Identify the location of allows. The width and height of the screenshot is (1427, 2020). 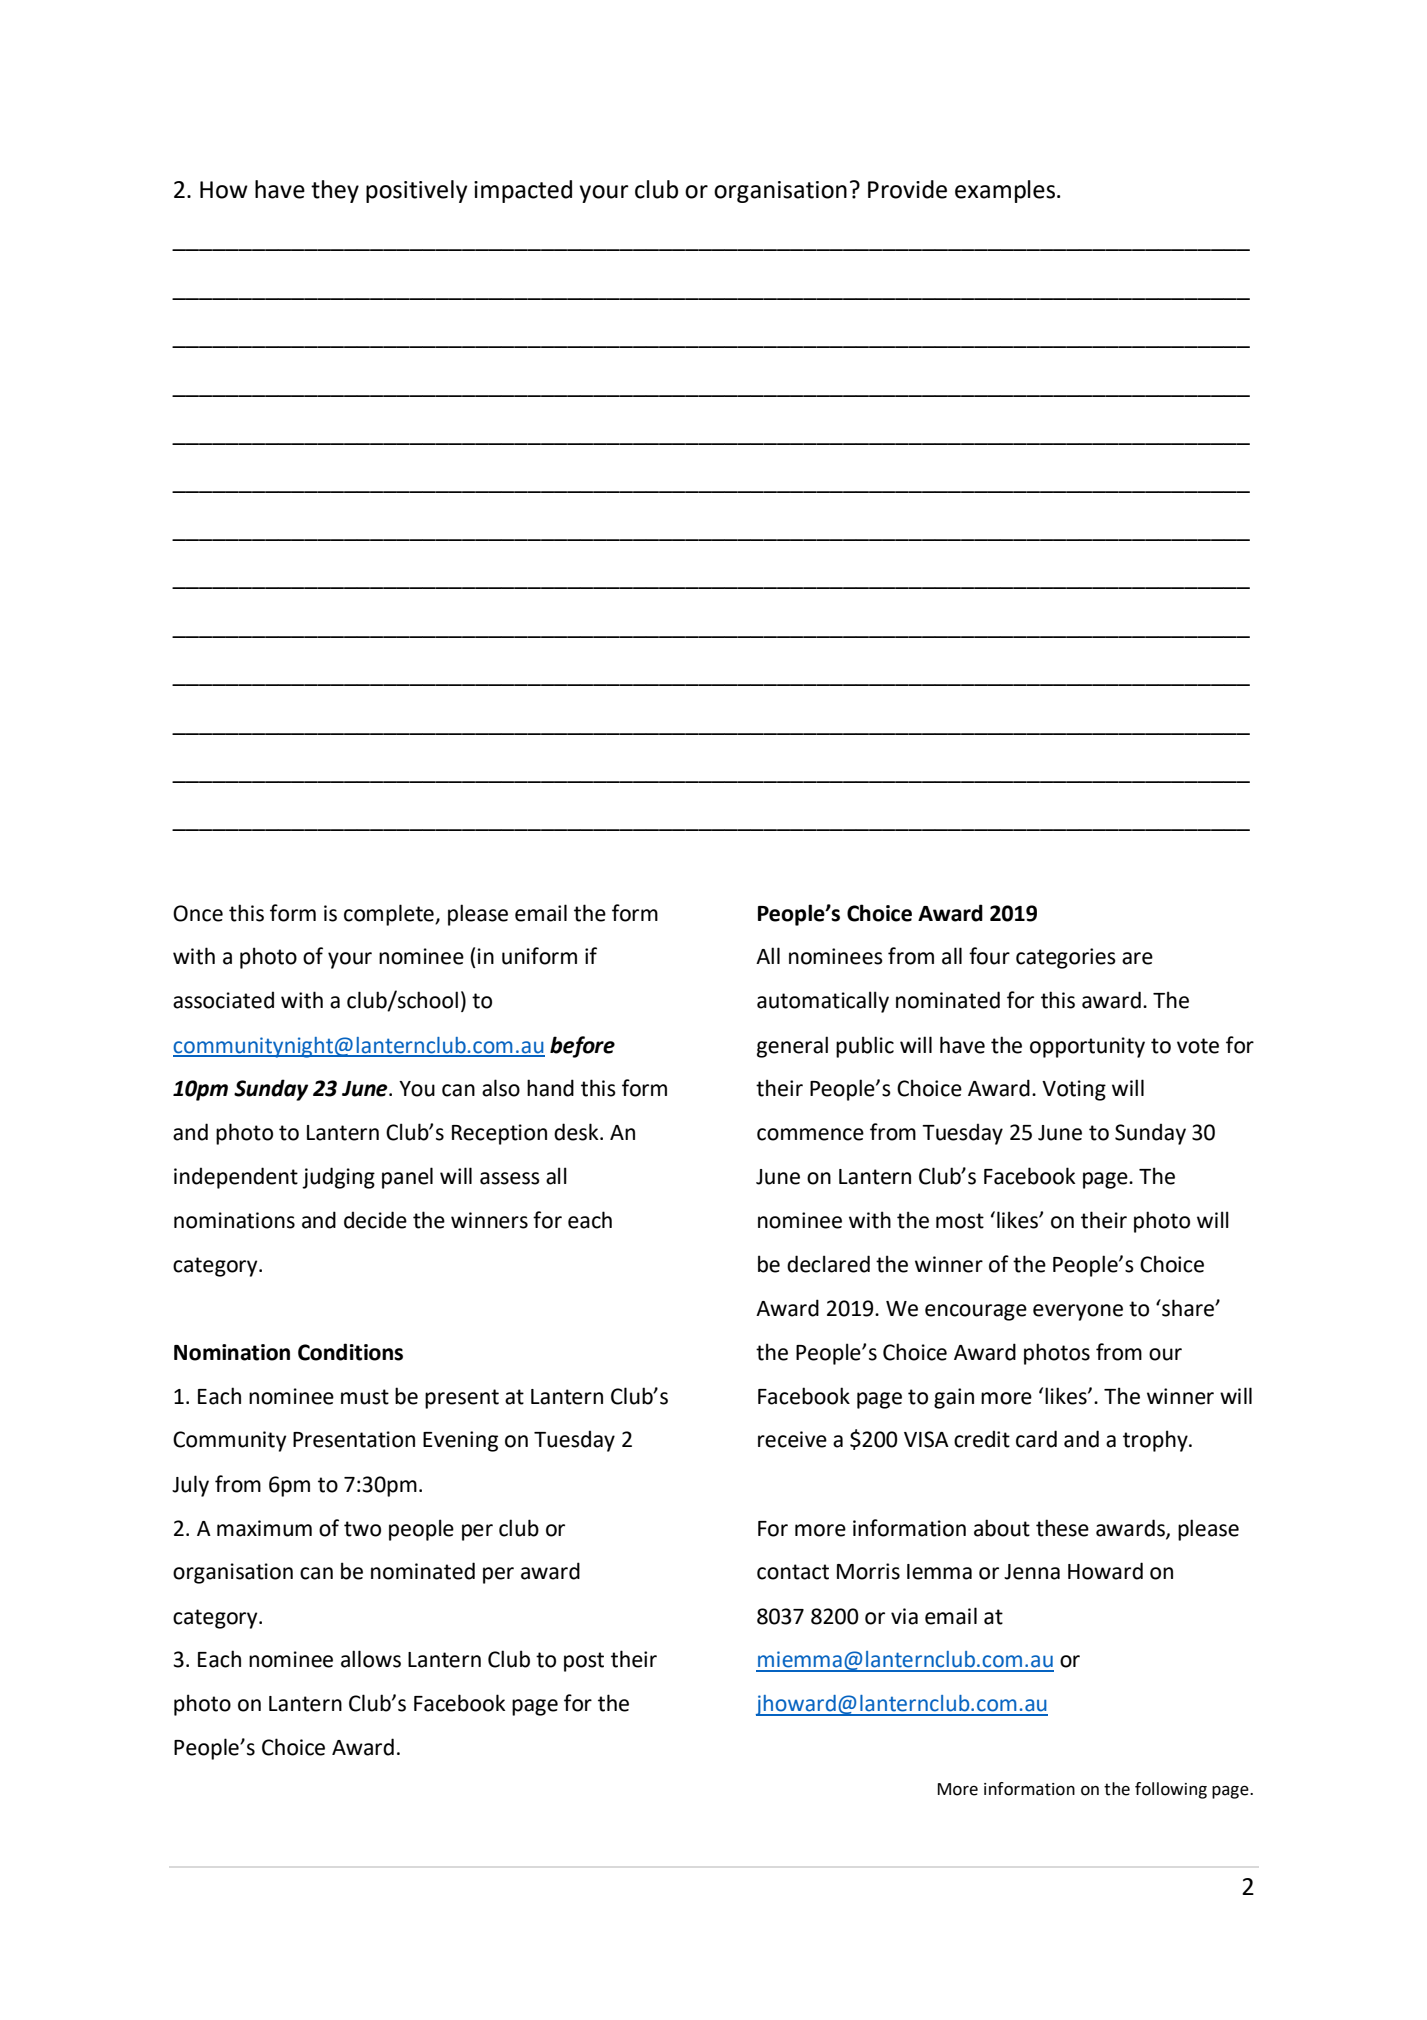
(371, 1659).
